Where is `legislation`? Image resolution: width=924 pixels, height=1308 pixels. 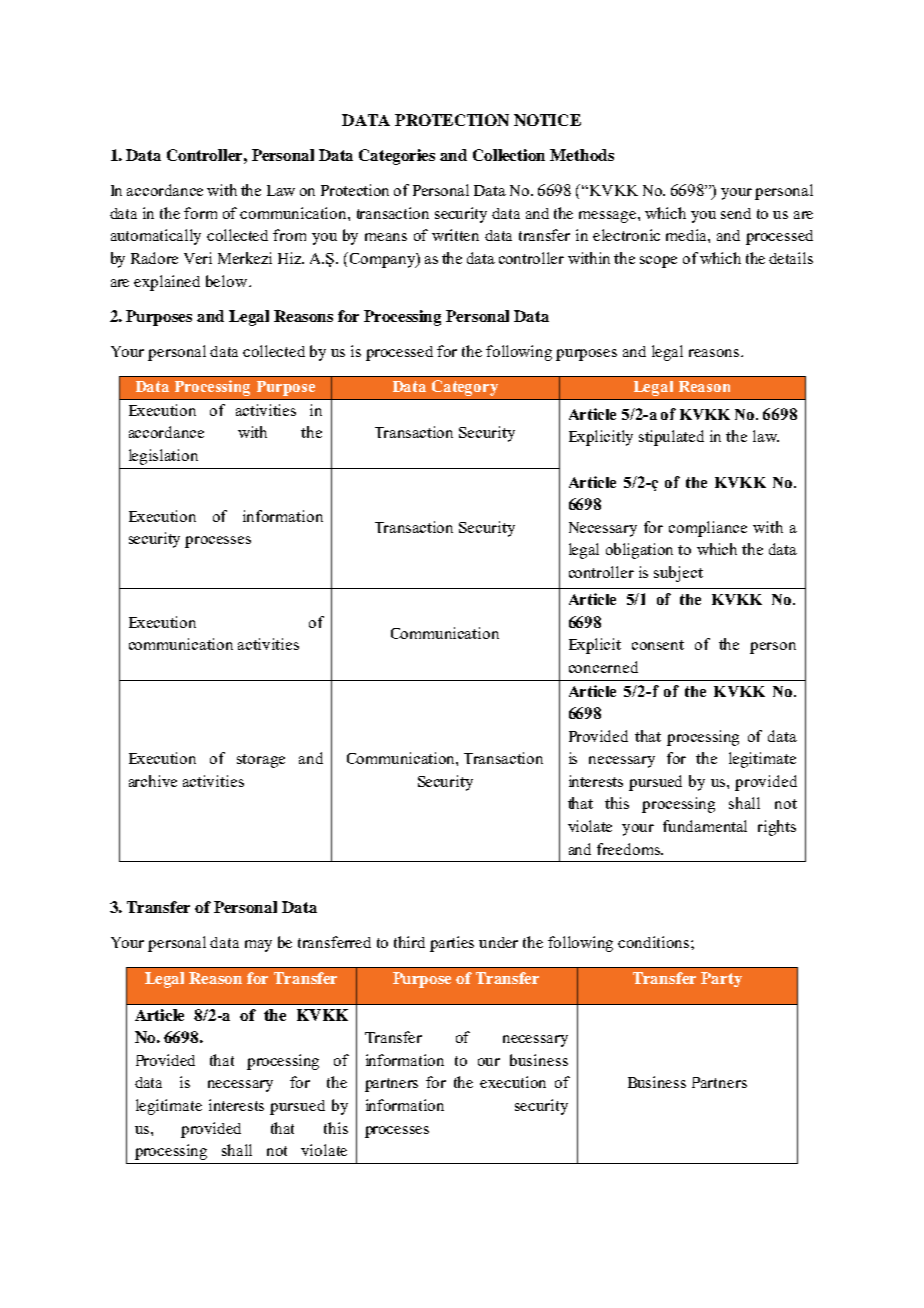 legislation is located at coordinates (163, 457).
